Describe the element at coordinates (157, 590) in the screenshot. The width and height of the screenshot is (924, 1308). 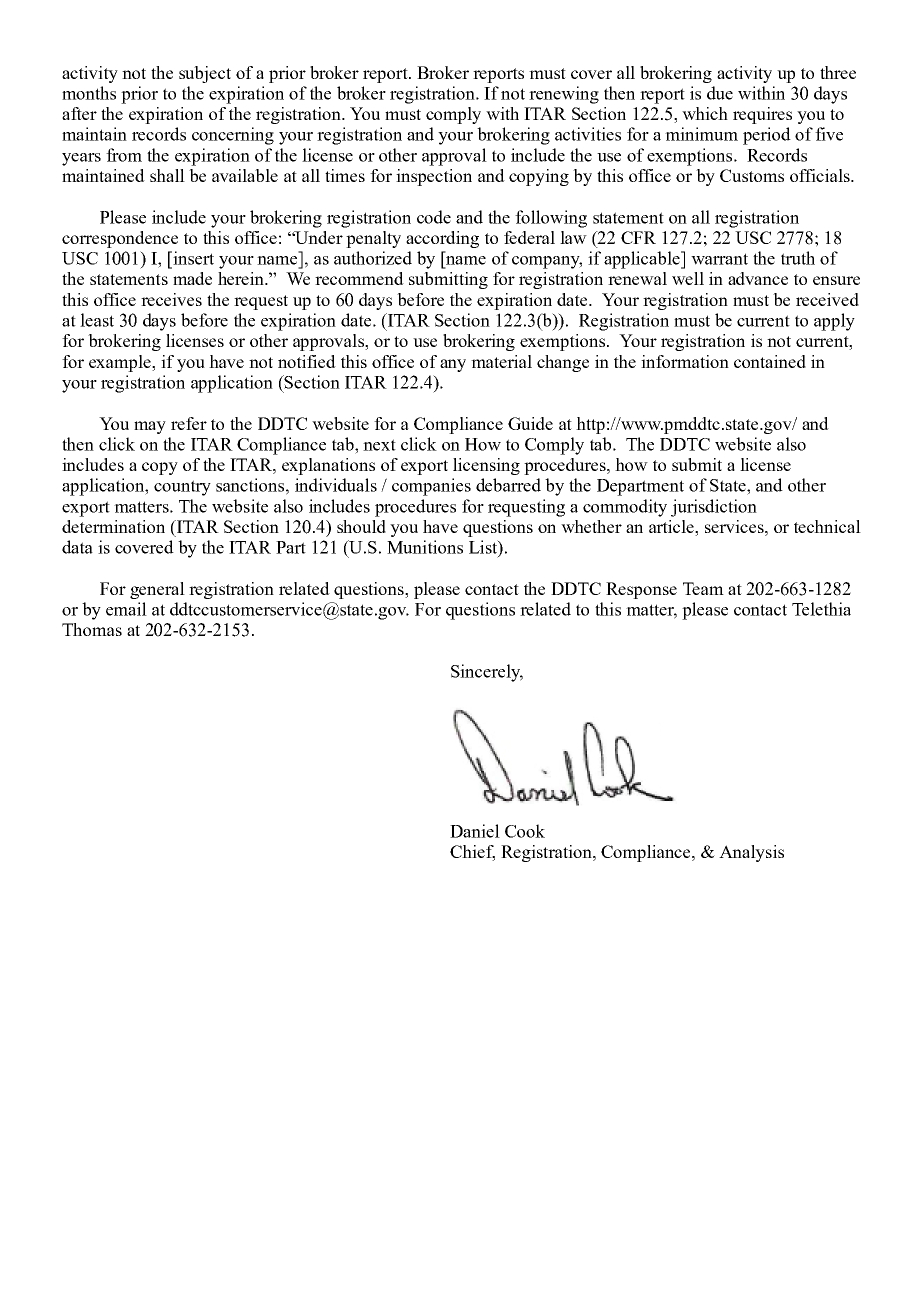
I see `general` at that location.
